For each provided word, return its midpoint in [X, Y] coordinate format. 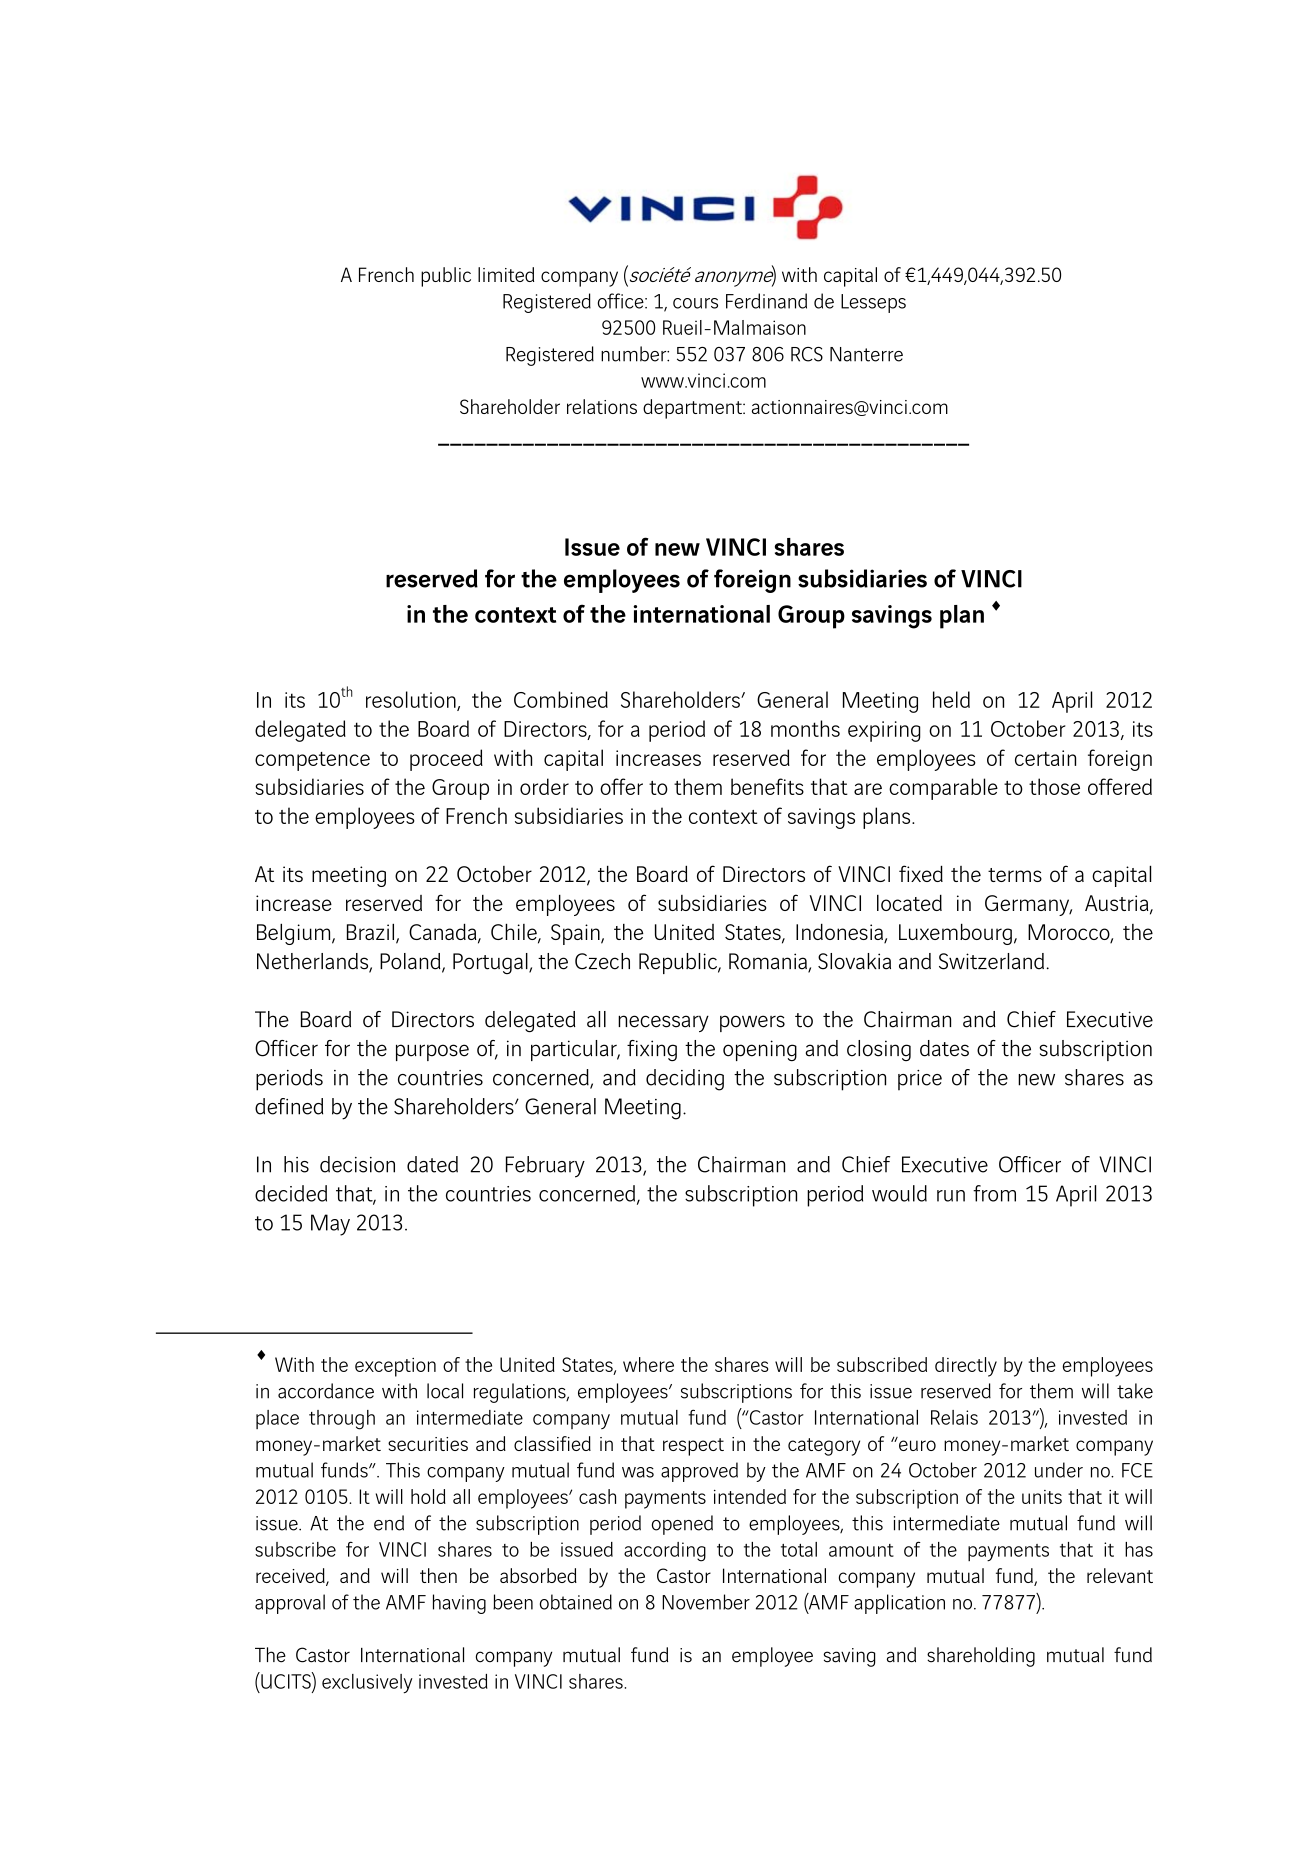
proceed [446, 760]
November [706, 1602]
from [994, 1193]
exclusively [367, 1684]
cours [695, 303]
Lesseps [873, 303]
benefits [767, 786]
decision [357, 1164]
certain [1045, 758]
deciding [685, 1080]
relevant [1120, 1575]
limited [506, 274]
